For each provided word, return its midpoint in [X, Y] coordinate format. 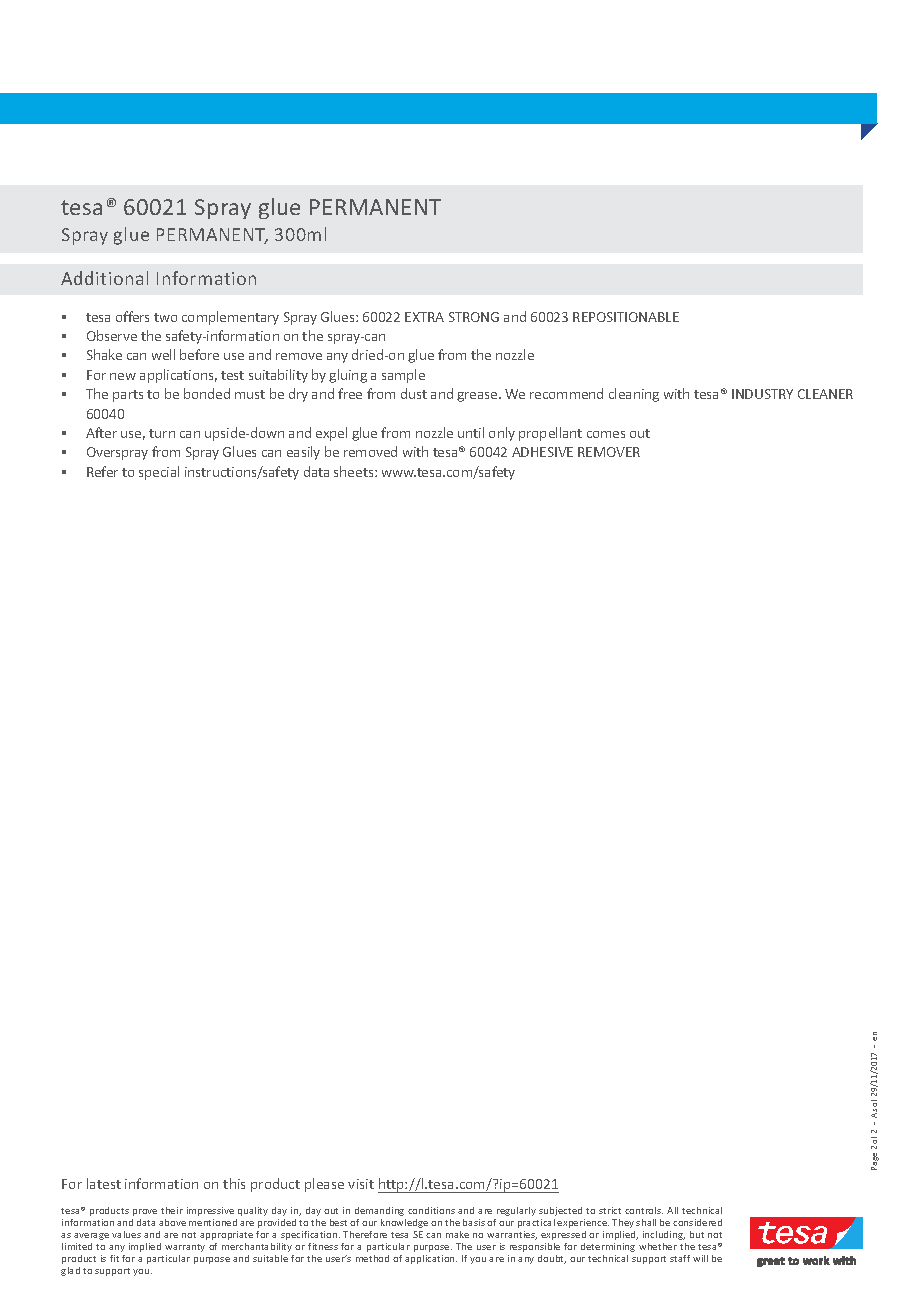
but [697, 1234]
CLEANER [825, 394]
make [457, 1234]
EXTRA [424, 317]
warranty [185, 1248]
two [165, 317]
